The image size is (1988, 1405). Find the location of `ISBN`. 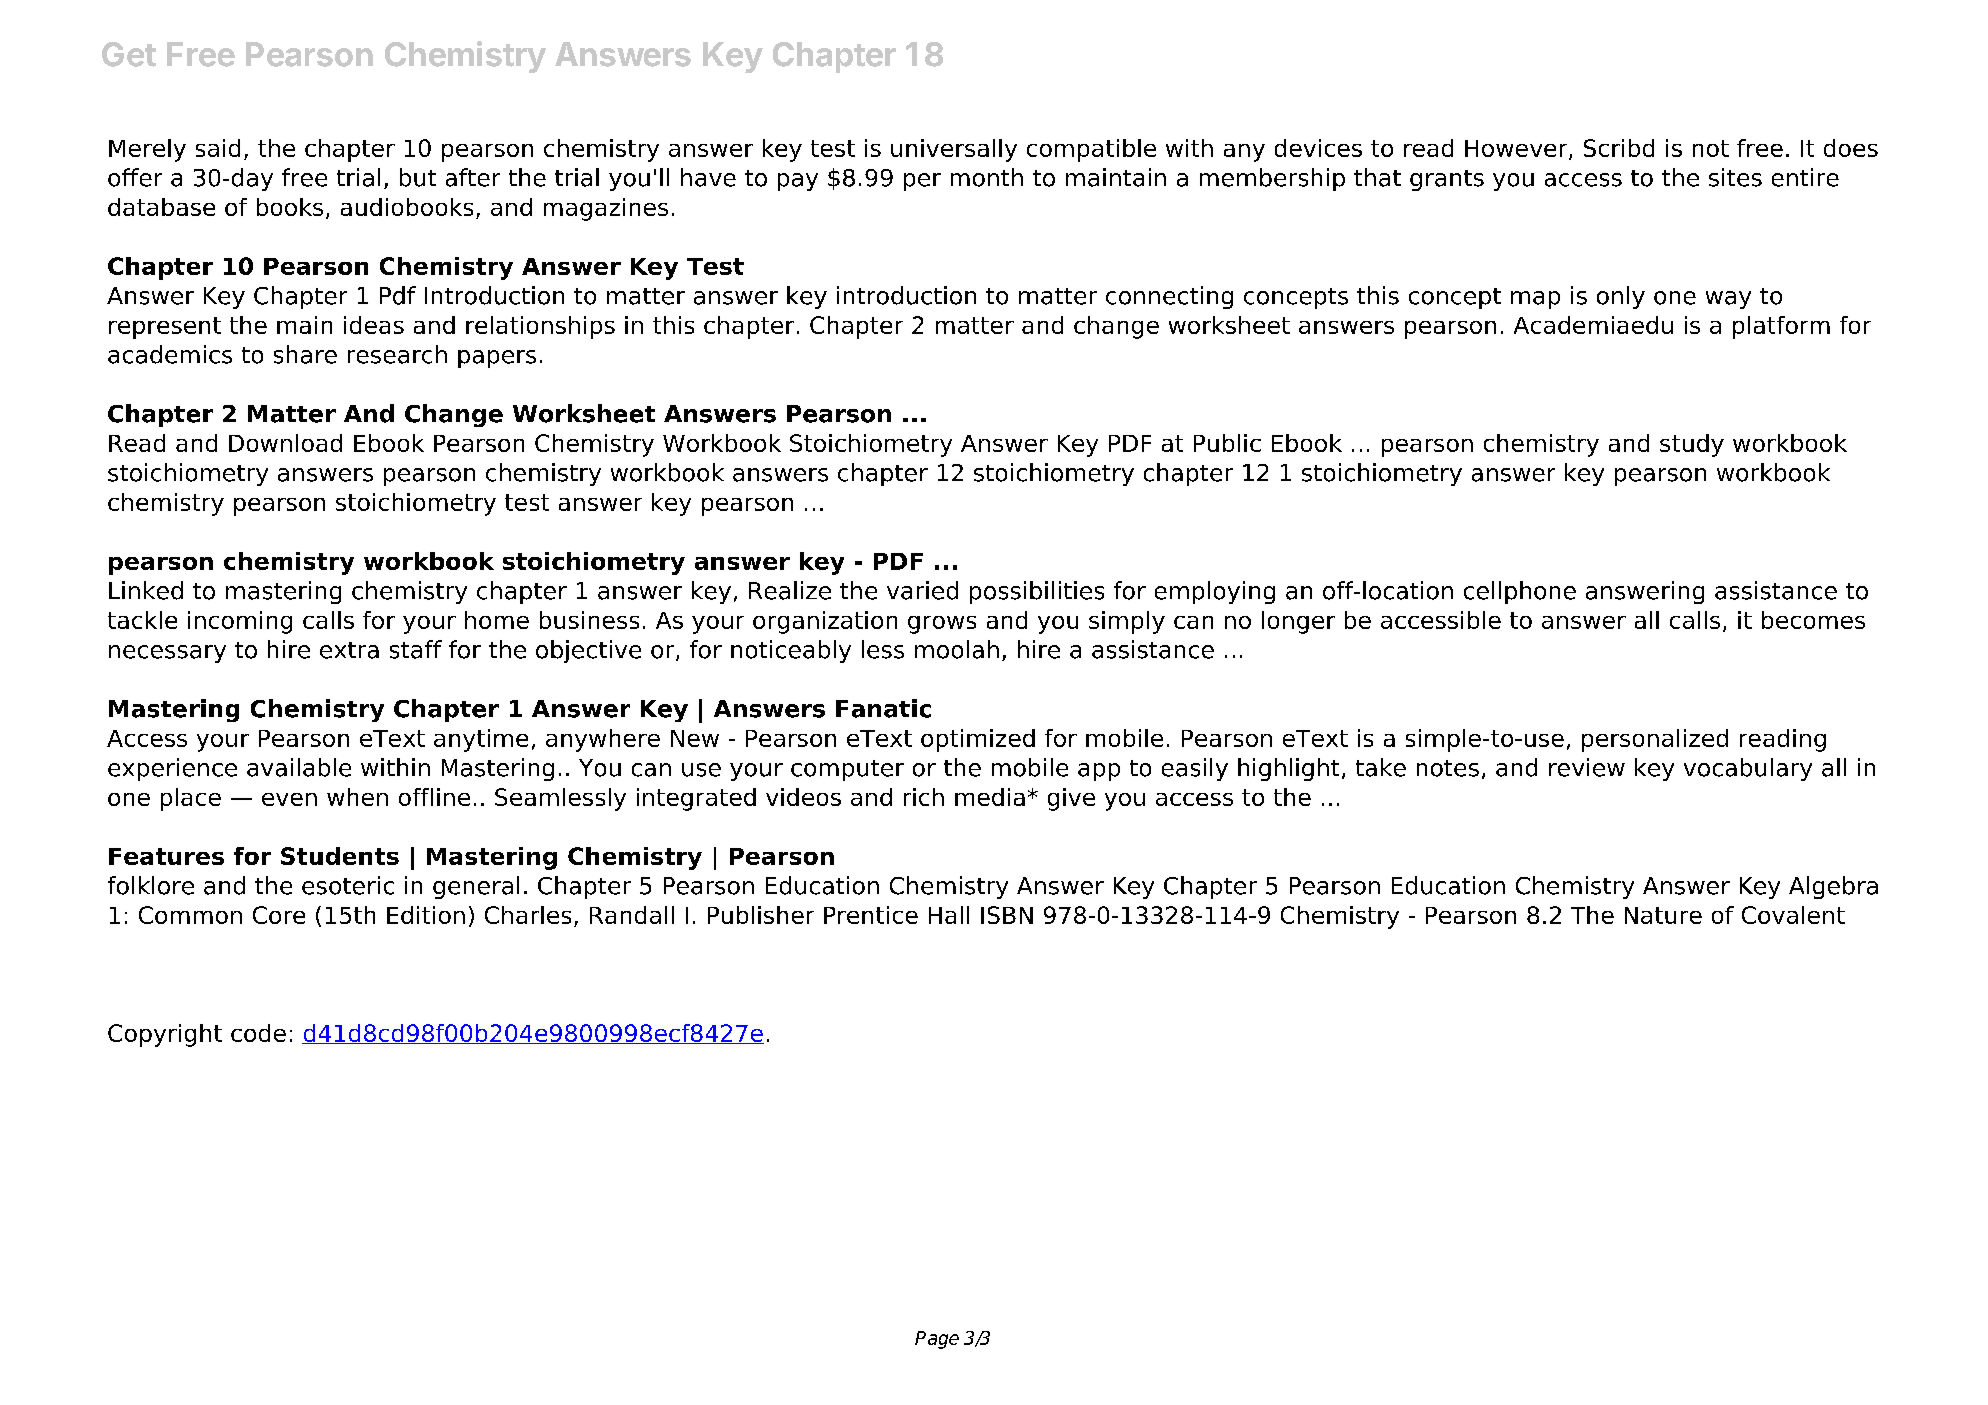

ISBN is located at coordinates (1007, 915).
